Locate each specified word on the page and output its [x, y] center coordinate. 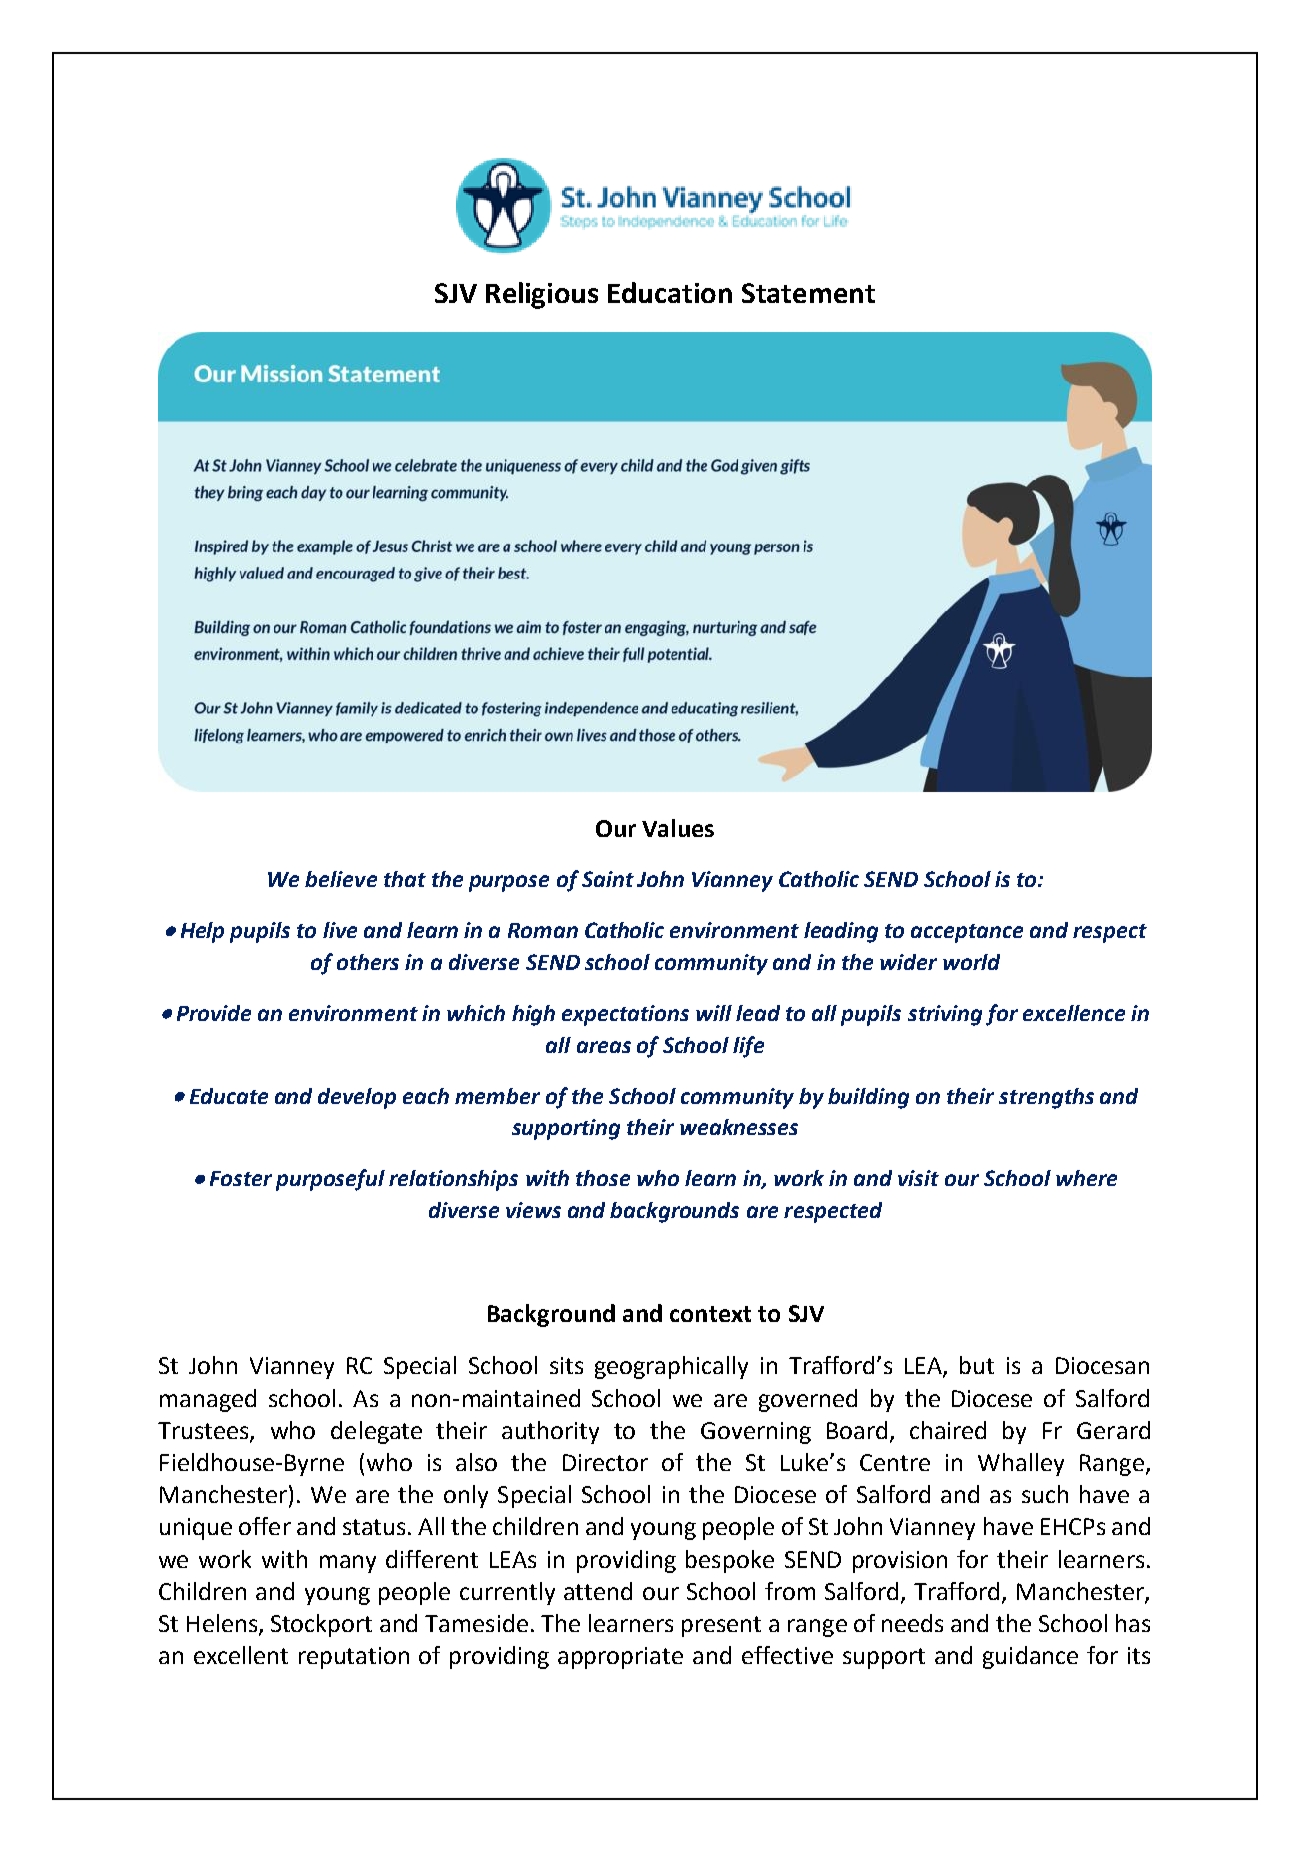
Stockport [321, 1625]
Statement [808, 293]
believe [341, 879]
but [977, 1365]
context [710, 1314]
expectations [625, 1015]
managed [208, 1400]
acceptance [967, 933]
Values [678, 828]
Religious [542, 295]
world [971, 962]
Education [670, 292]
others [368, 962]
